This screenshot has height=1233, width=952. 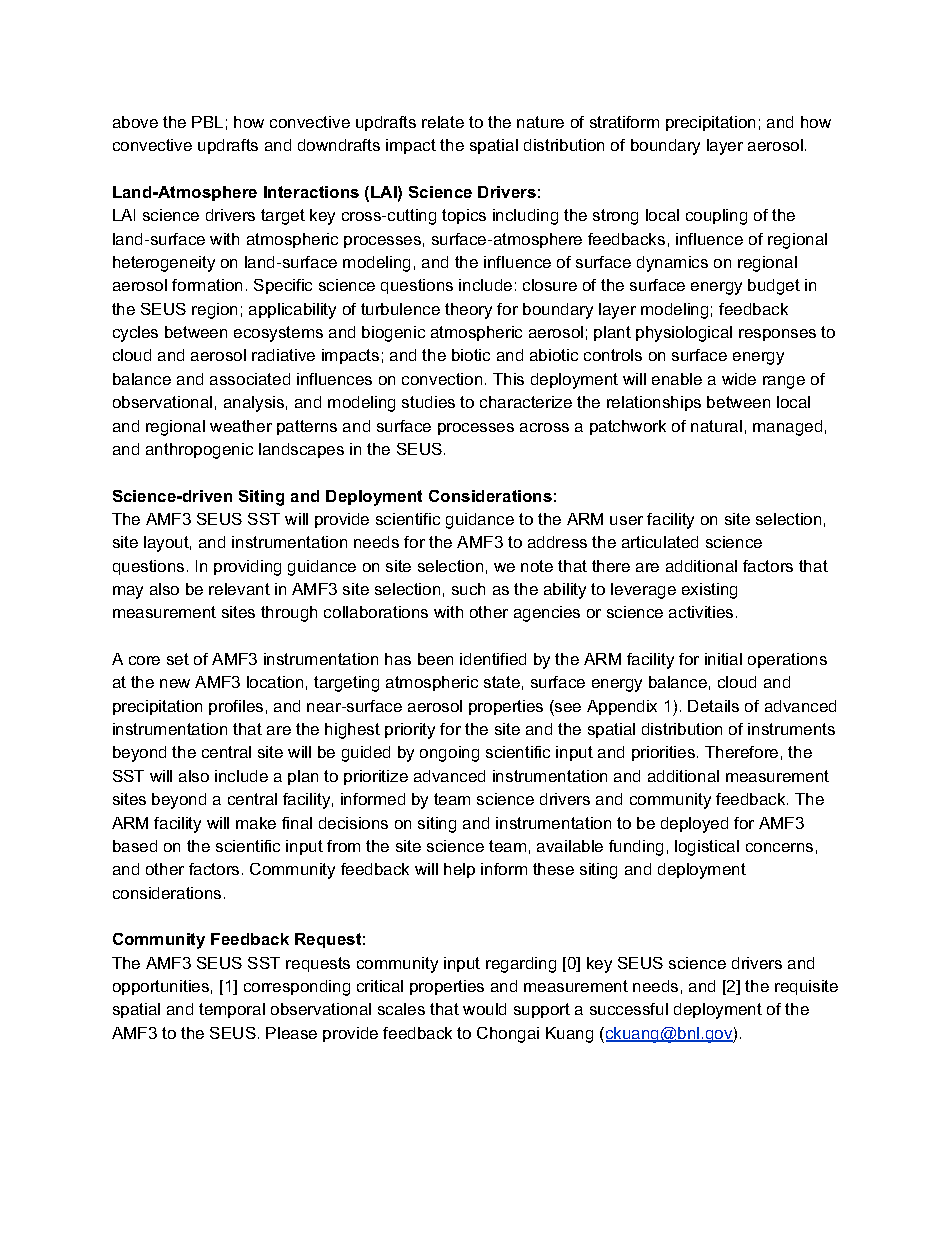 I want to click on PBL, so click(x=207, y=122).
